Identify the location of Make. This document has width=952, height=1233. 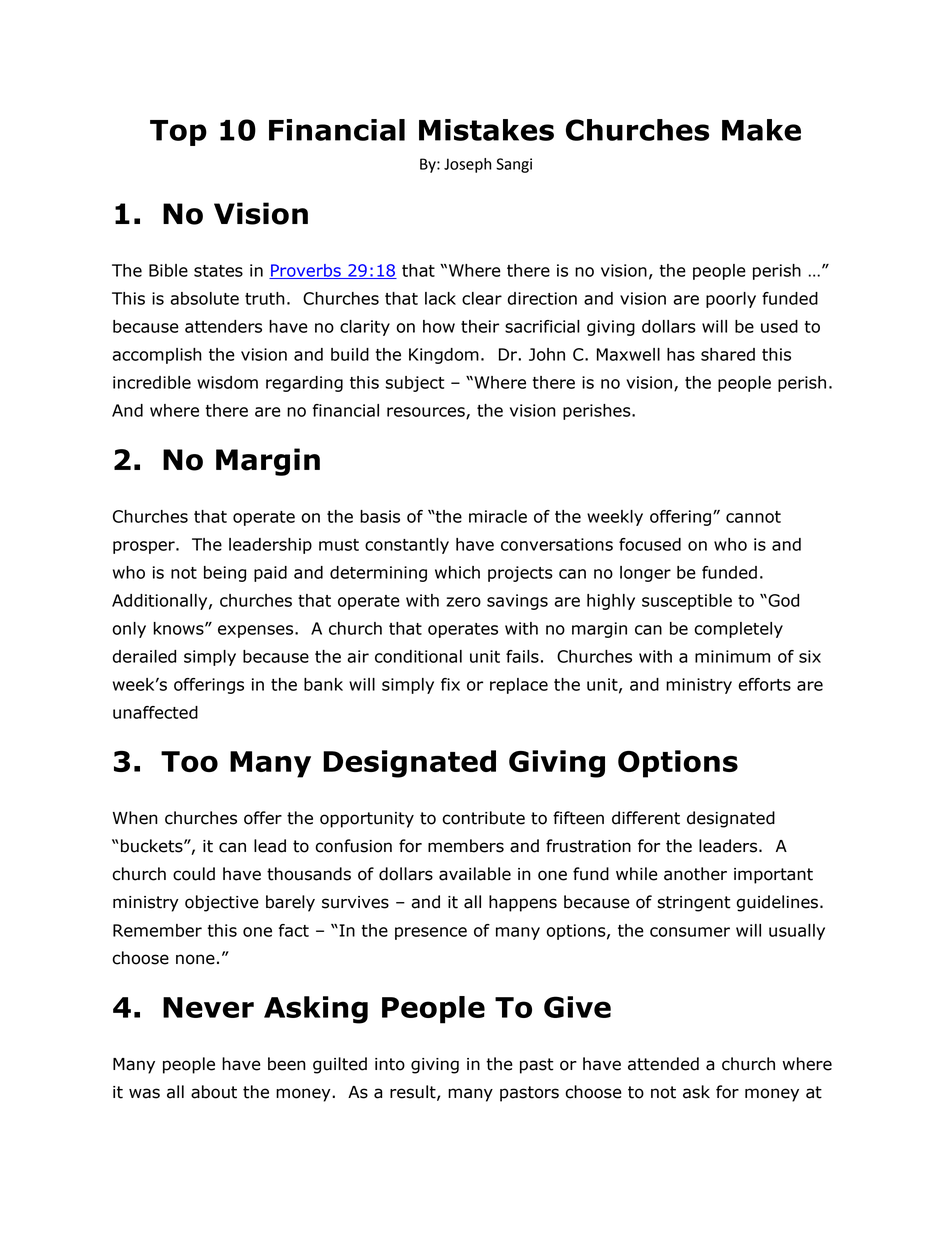
(761, 130).
